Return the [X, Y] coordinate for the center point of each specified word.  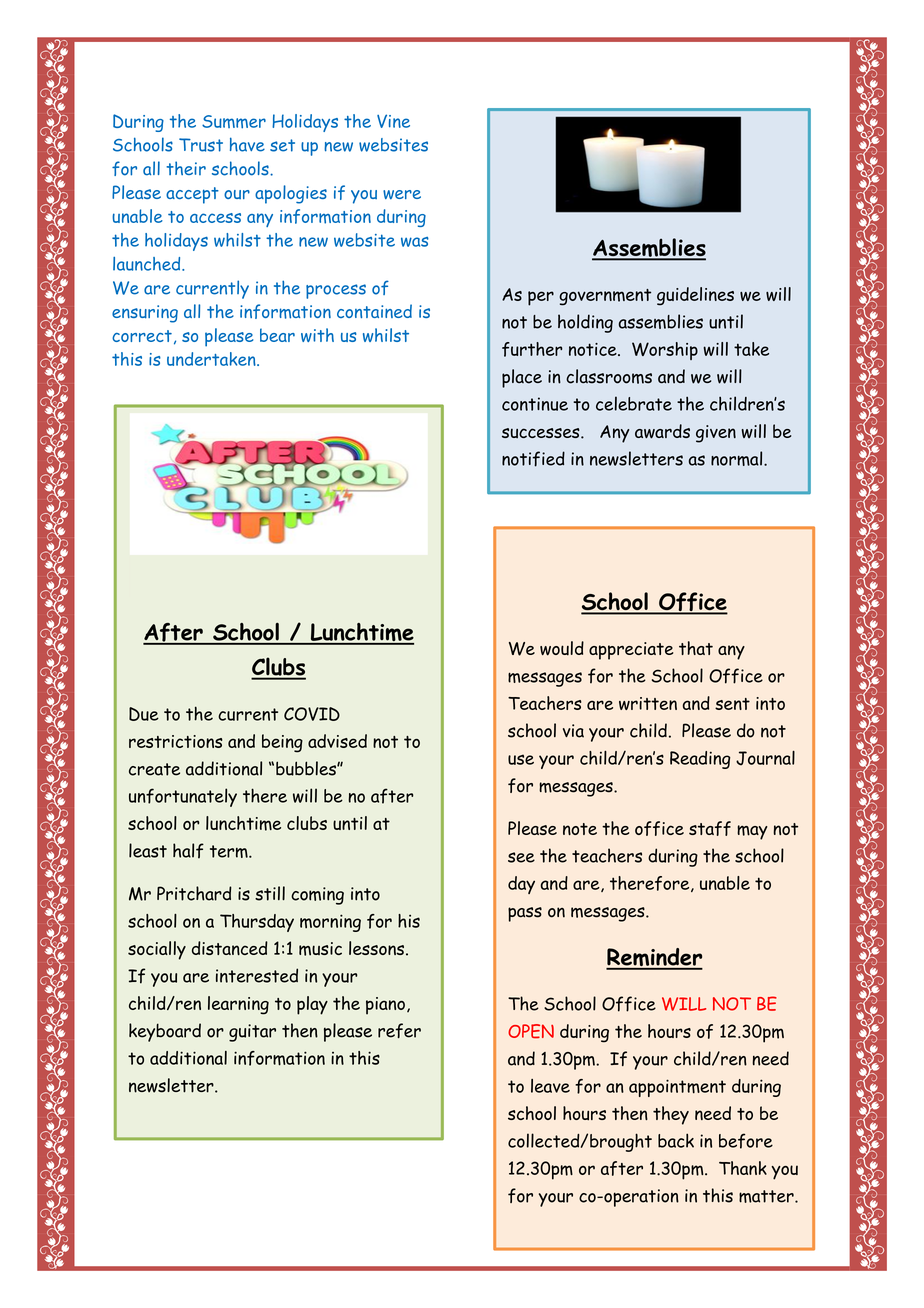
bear [277, 335]
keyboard [165, 1032]
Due [144, 714]
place [522, 378]
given [716, 434]
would [562, 648]
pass [525, 914]
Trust [201, 145]
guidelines [695, 296]
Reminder [654, 958]
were [402, 195]
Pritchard [194, 893]
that [696, 648]
